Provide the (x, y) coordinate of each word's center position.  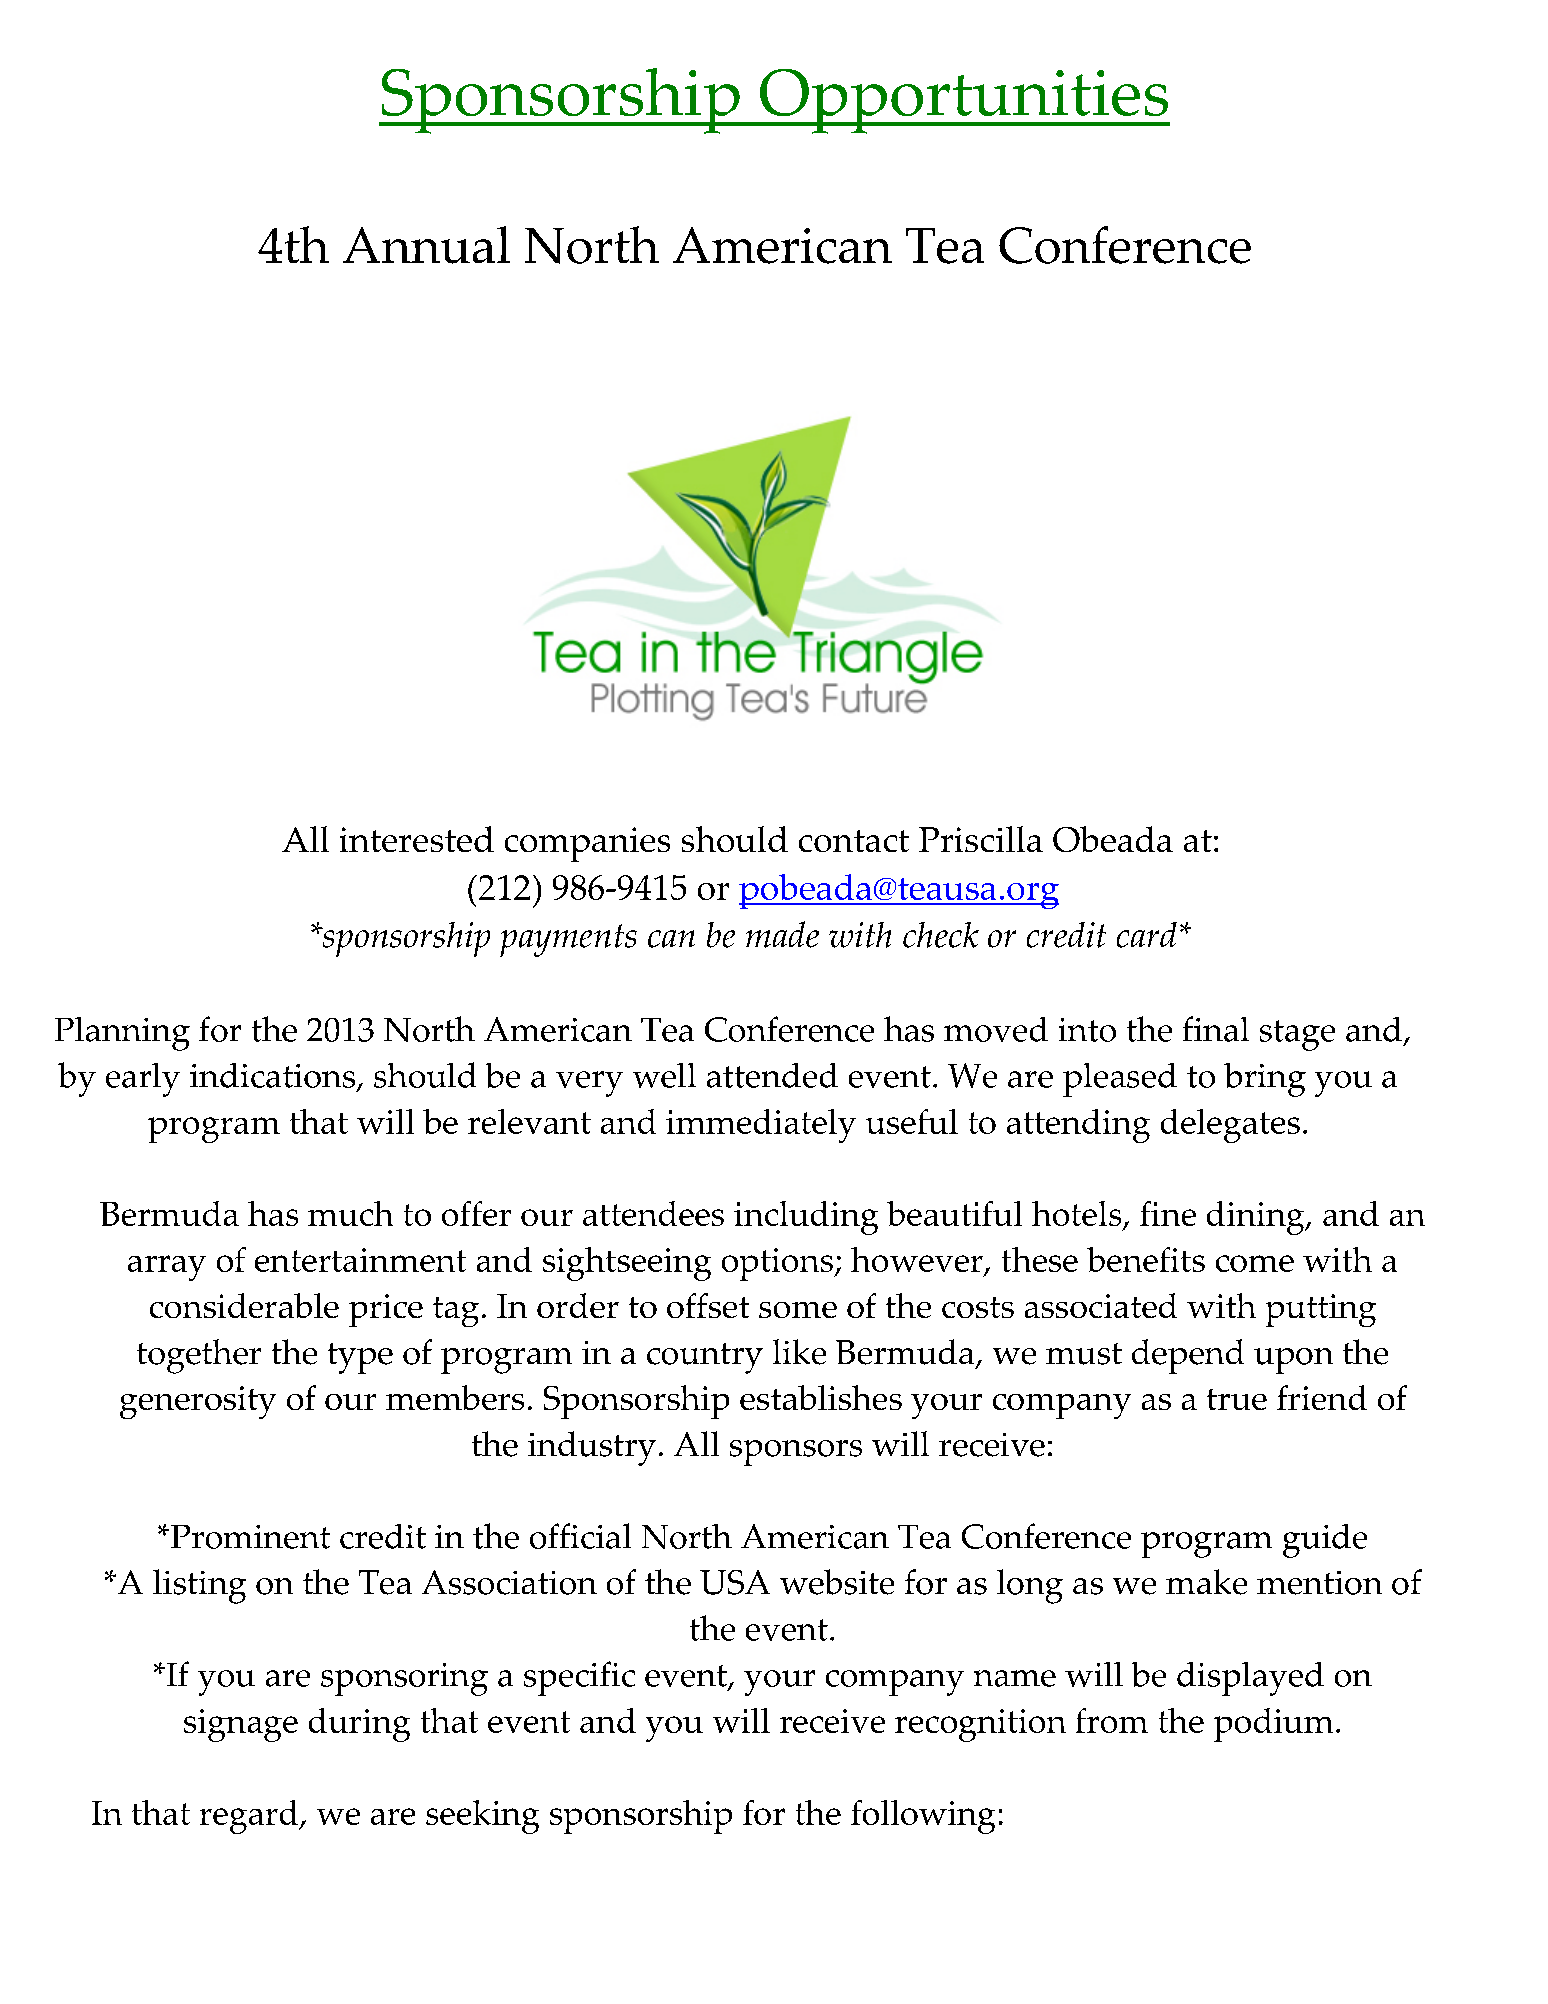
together (199, 1356)
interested (417, 839)
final (1216, 1029)
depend (1188, 1356)
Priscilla (981, 839)
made (782, 934)
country (705, 1358)
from (1112, 1720)
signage (241, 1725)
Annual (426, 245)
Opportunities (964, 101)
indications (274, 1077)
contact (854, 841)
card (1147, 935)
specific (579, 1678)
